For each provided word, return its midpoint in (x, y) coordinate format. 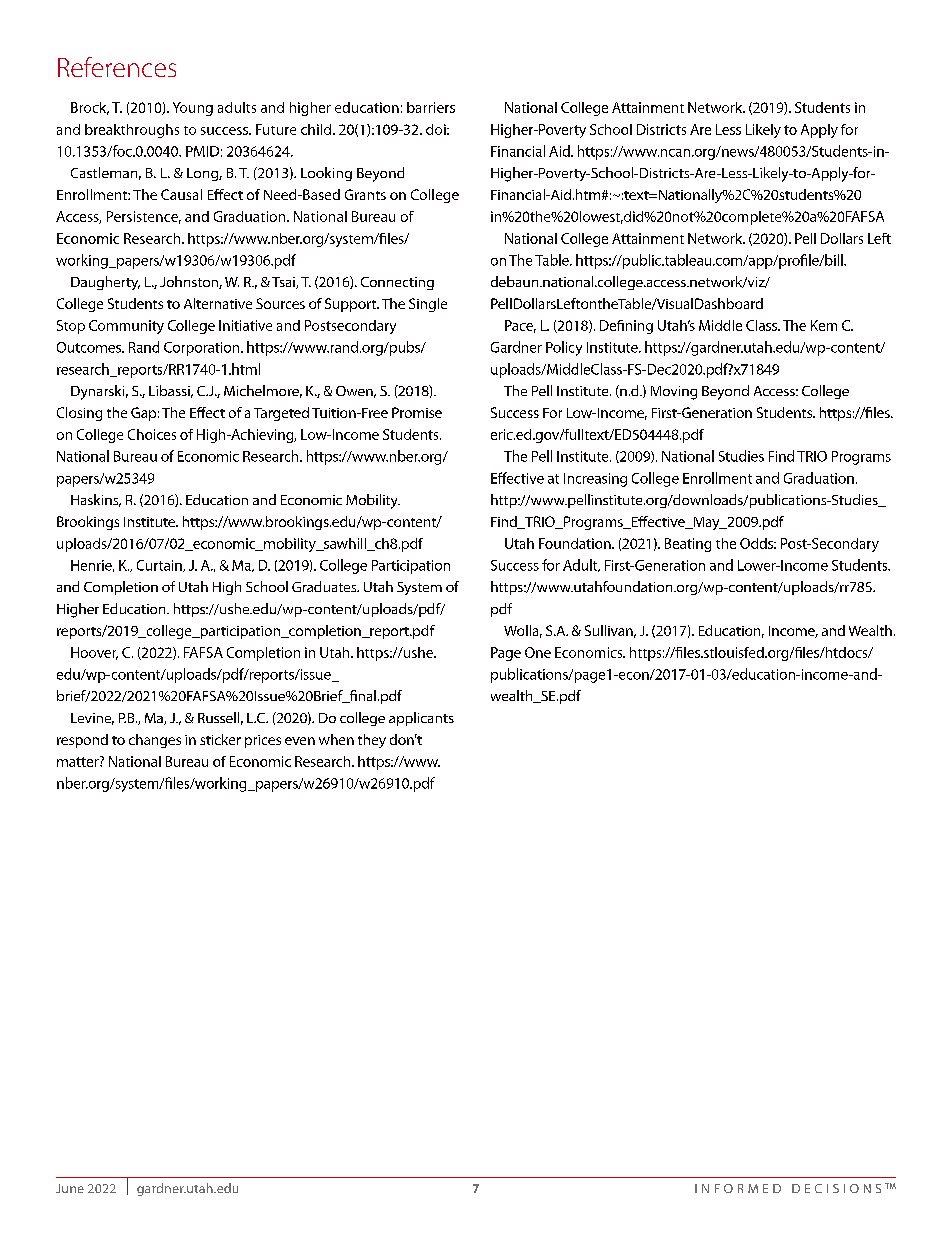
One (538, 652)
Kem (824, 325)
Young (193, 109)
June (70, 1188)
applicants (421, 719)
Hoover (94, 653)
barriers (431, 107)
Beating (688, 545)
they (372, 741)
